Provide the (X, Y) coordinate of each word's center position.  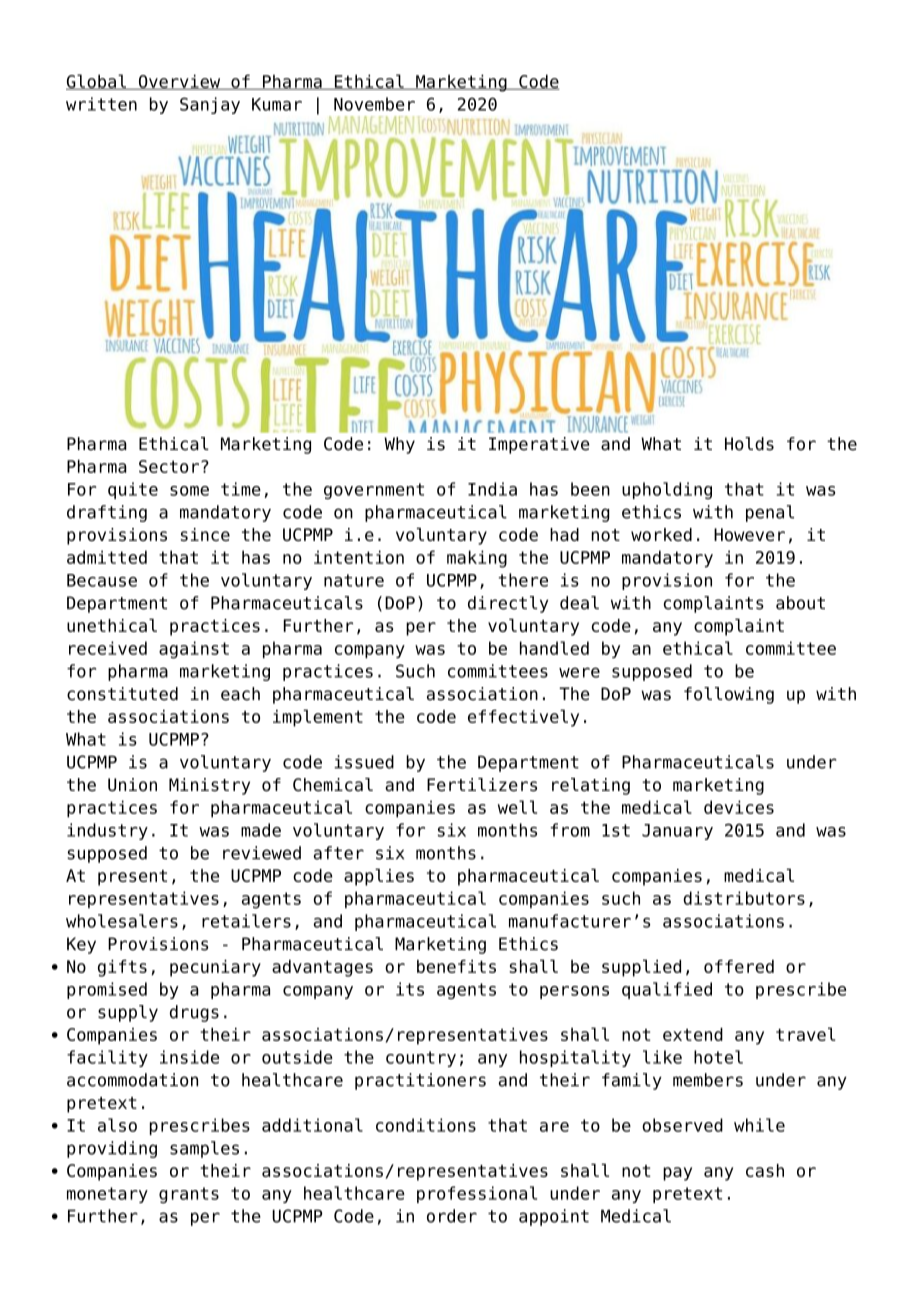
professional (477, 1194)
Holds (749, 444)
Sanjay (210, 105)
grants (189, 1195)
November (374, 104)
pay (677, 1174)
